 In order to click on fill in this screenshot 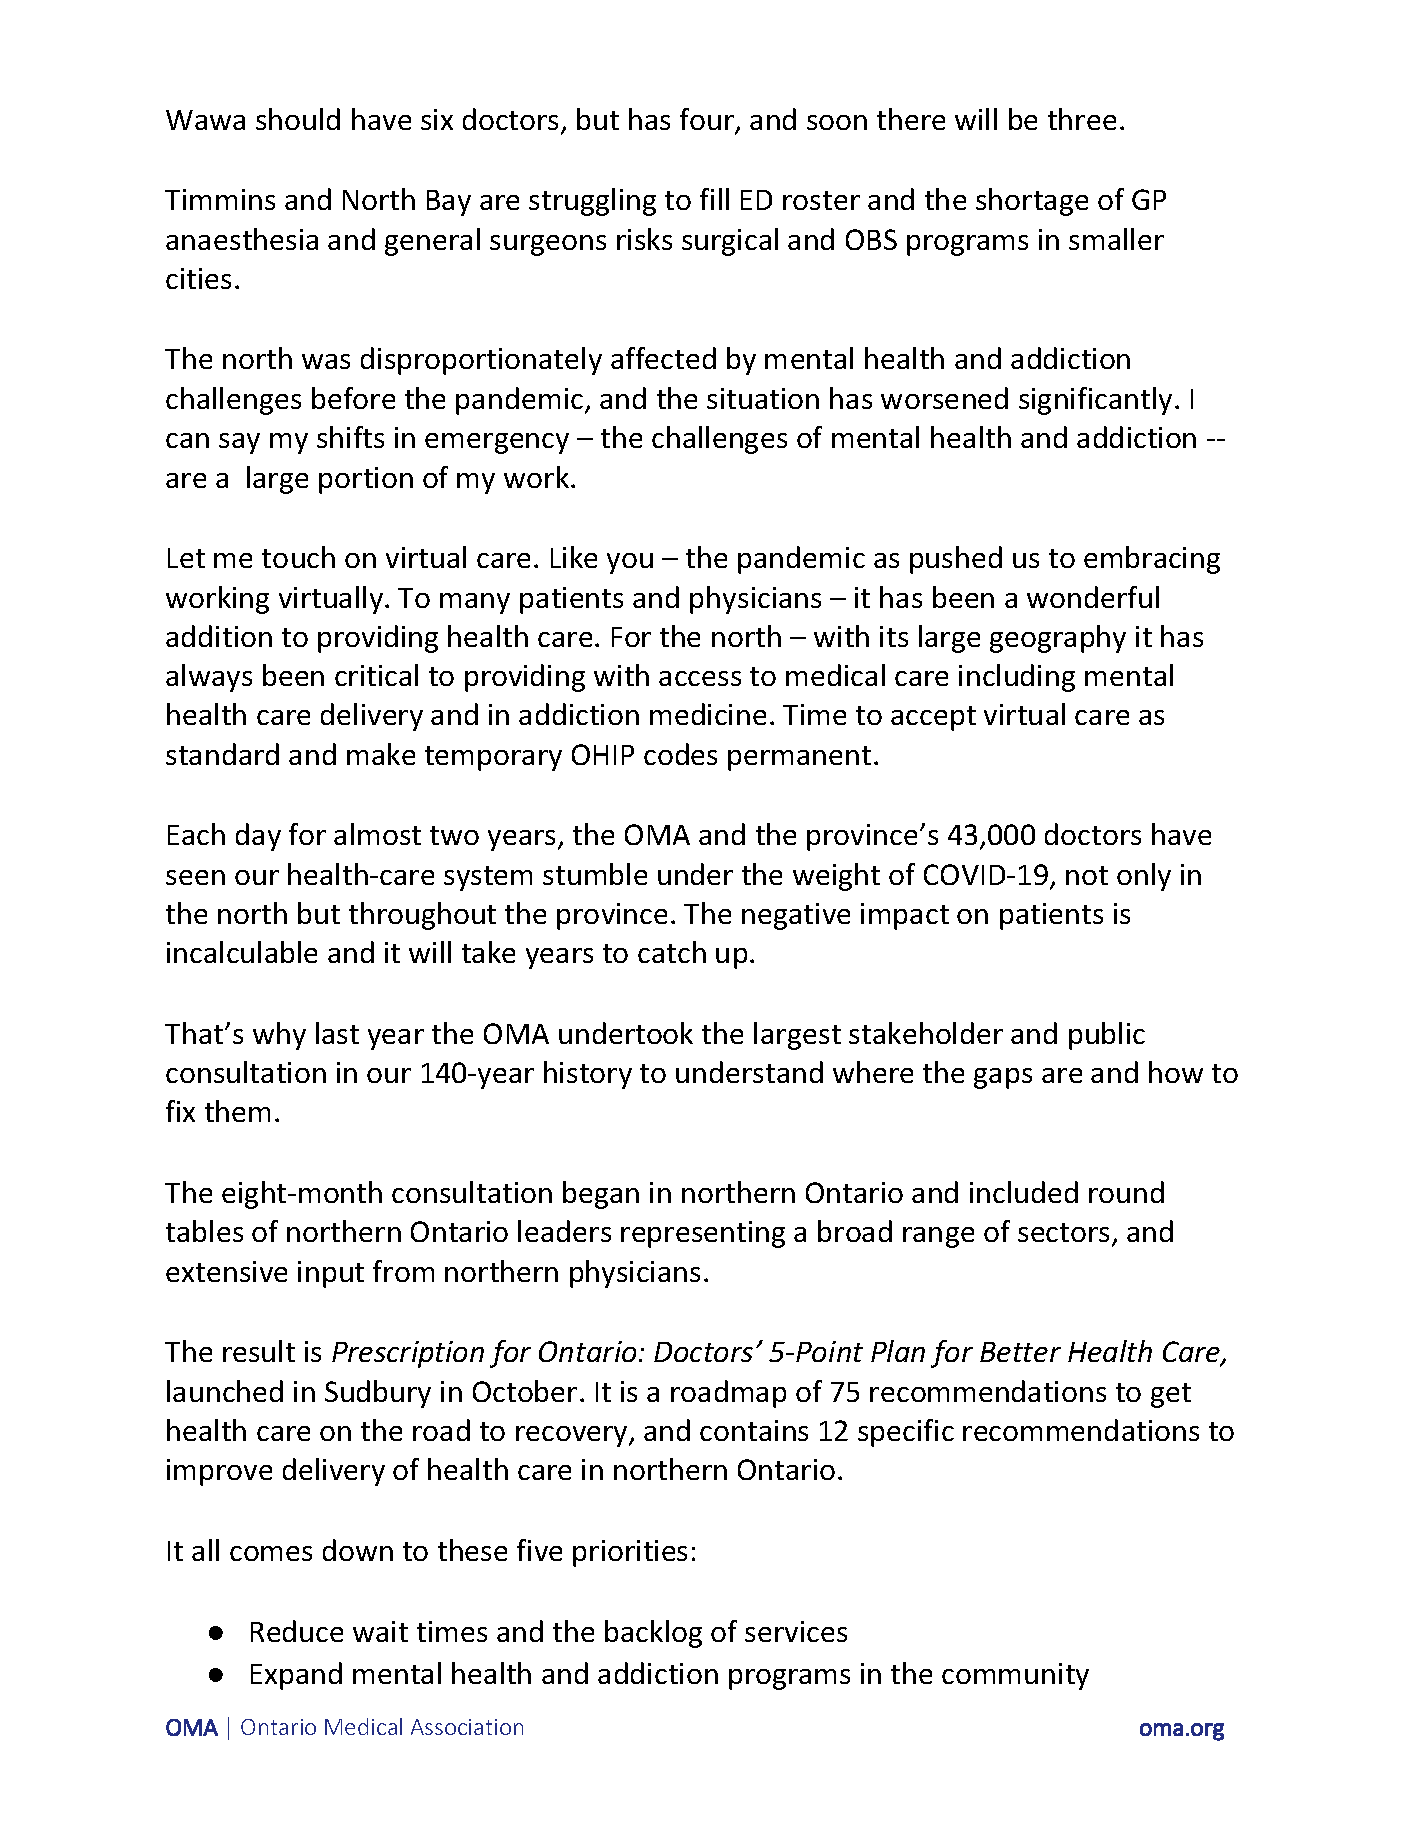, I will do `click(714, 199)`.
